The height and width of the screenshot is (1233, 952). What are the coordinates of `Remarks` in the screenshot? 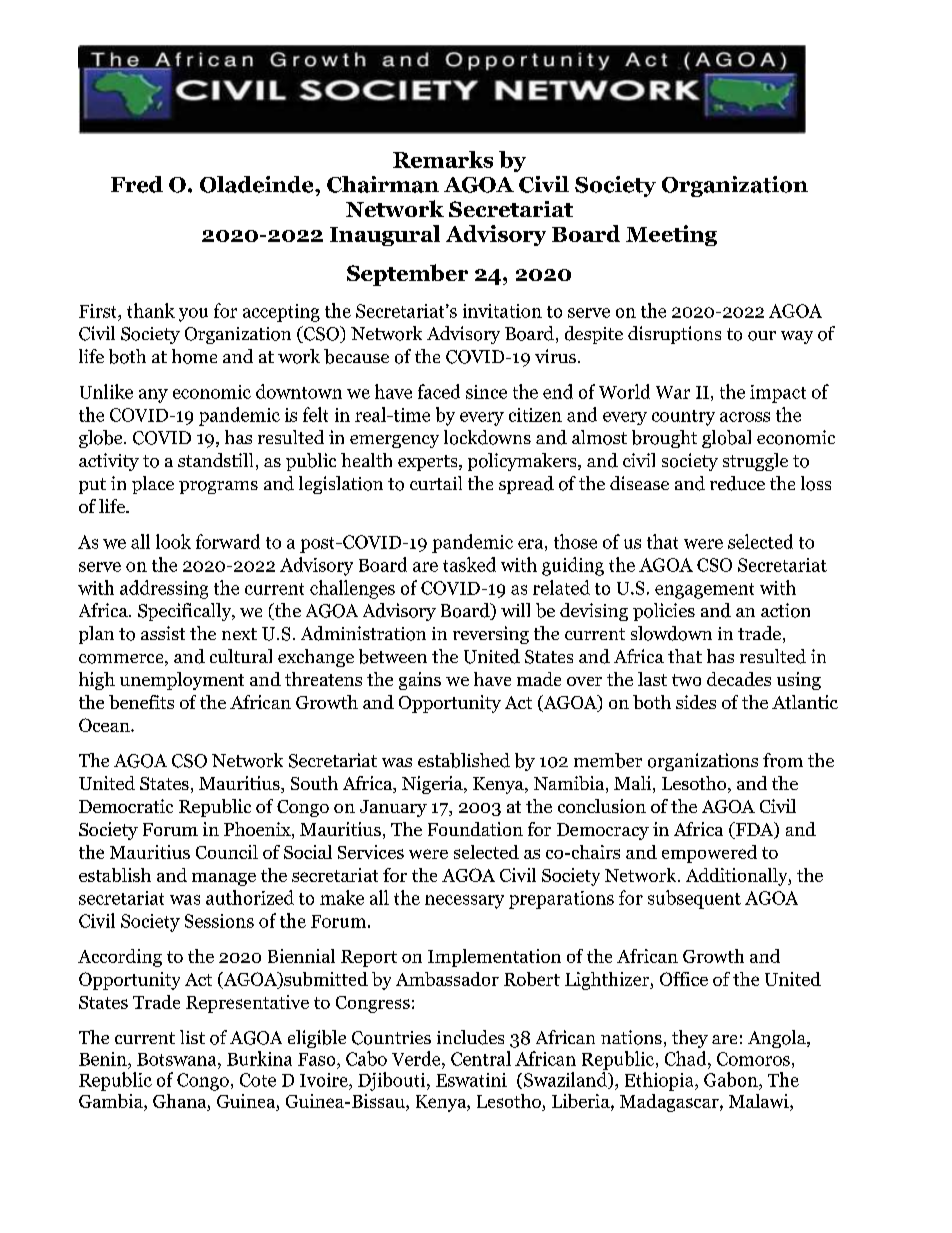 It's located at (443, 159).
